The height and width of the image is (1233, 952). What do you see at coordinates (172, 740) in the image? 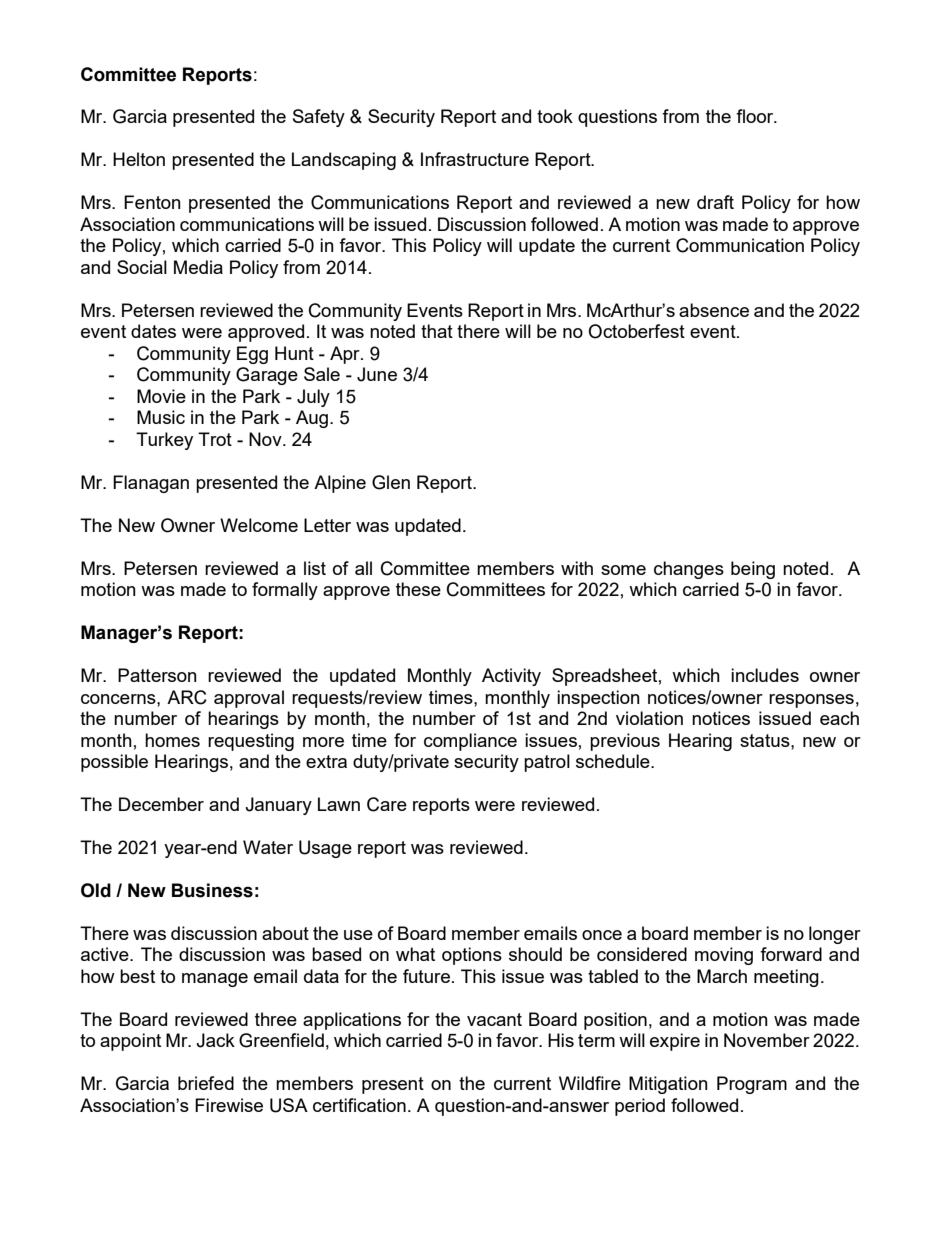
I see `homes` at bounding box center [172, 740].
